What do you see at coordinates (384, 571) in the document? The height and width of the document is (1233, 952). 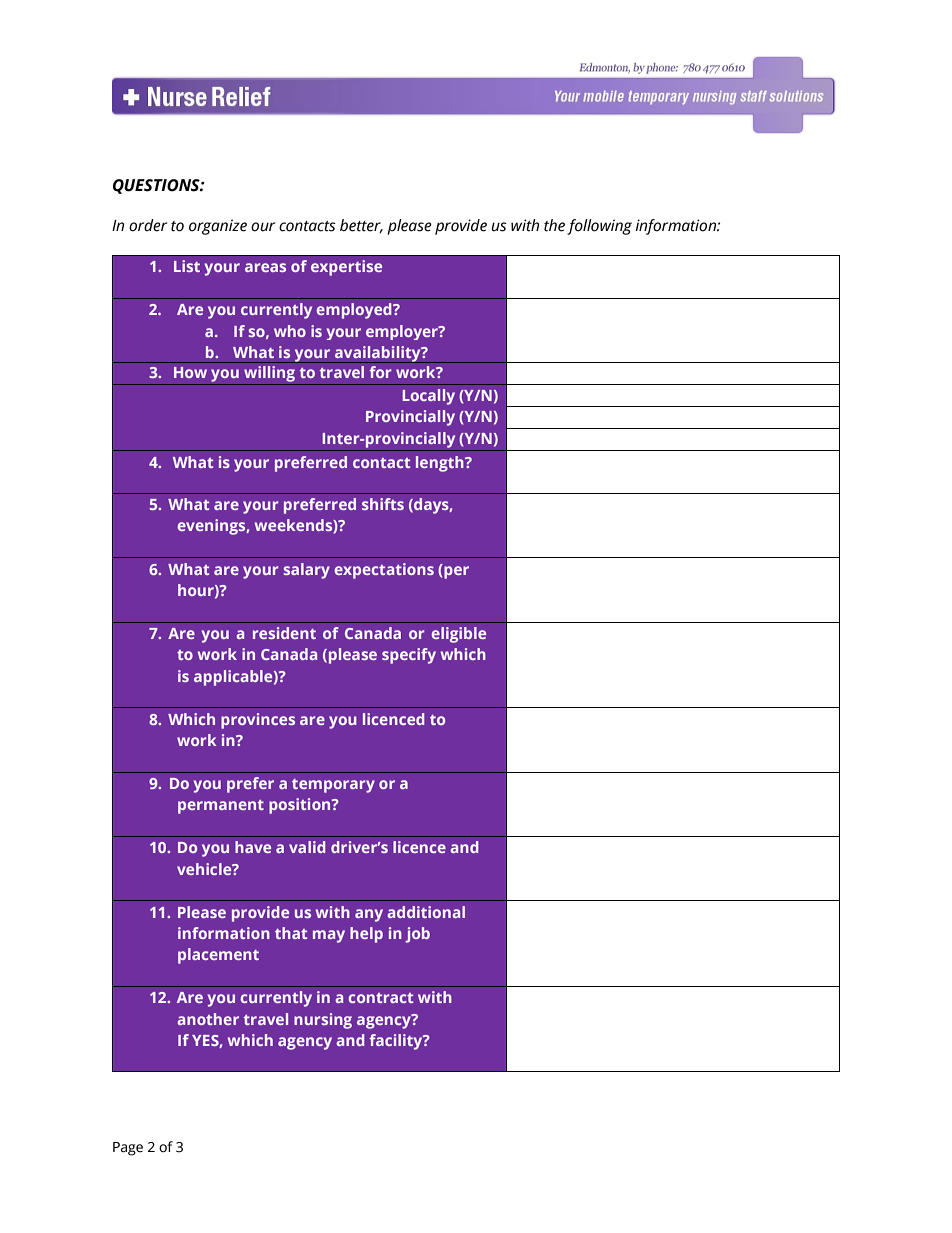 I see `expectations` at bounding box center [384, 571].
